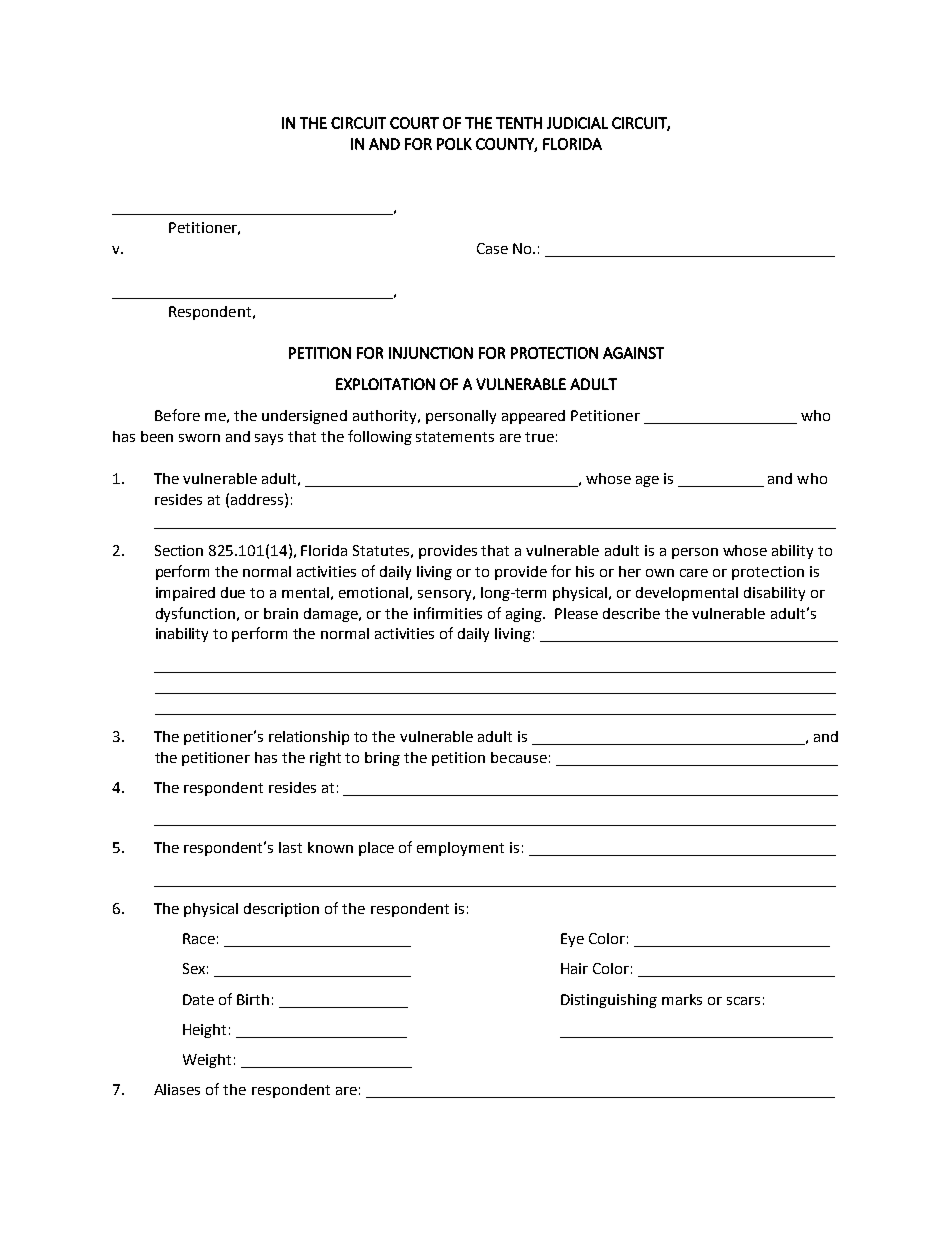 The height and width of the document is (1233, 952). What do you see at coordinates (309, 738) in the document?
I see `relationship` at bounding box center [309, 738].
